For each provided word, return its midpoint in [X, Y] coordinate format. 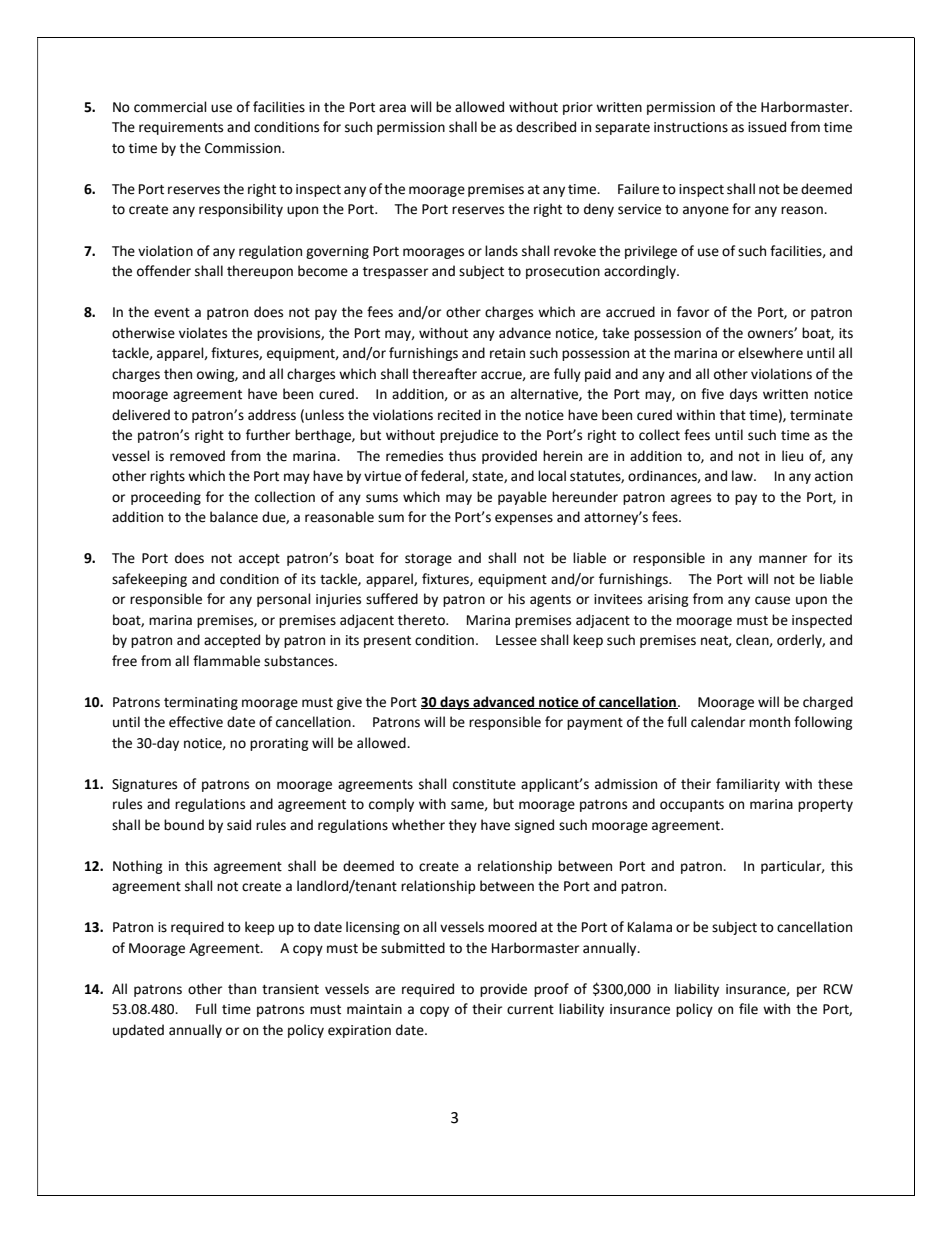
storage [428, 560]
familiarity [748, 785]
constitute [484, 784]
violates [203, 333]
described [546, 127]
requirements [181, 128]
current [530, 1010]
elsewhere [770, 353]
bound [184, 825]
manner [783, 559]
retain [507, 353]
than [242, 989]
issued [767, 127]
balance [234, 517]
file [748, 1009]
